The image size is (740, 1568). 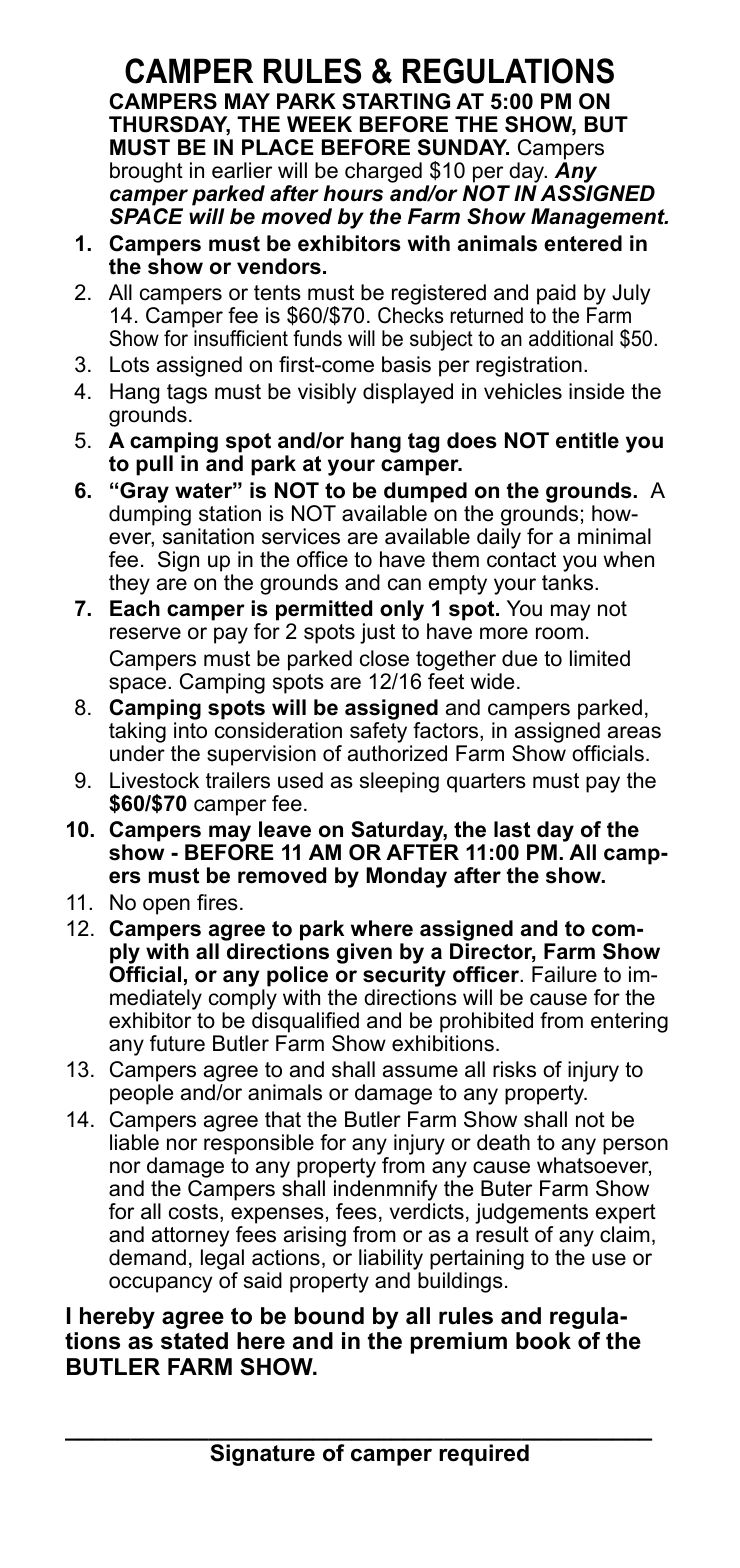 What do you see at coordinates (329, 1316) in the page?
I see `bound` at bounding box center [329, 1316].
